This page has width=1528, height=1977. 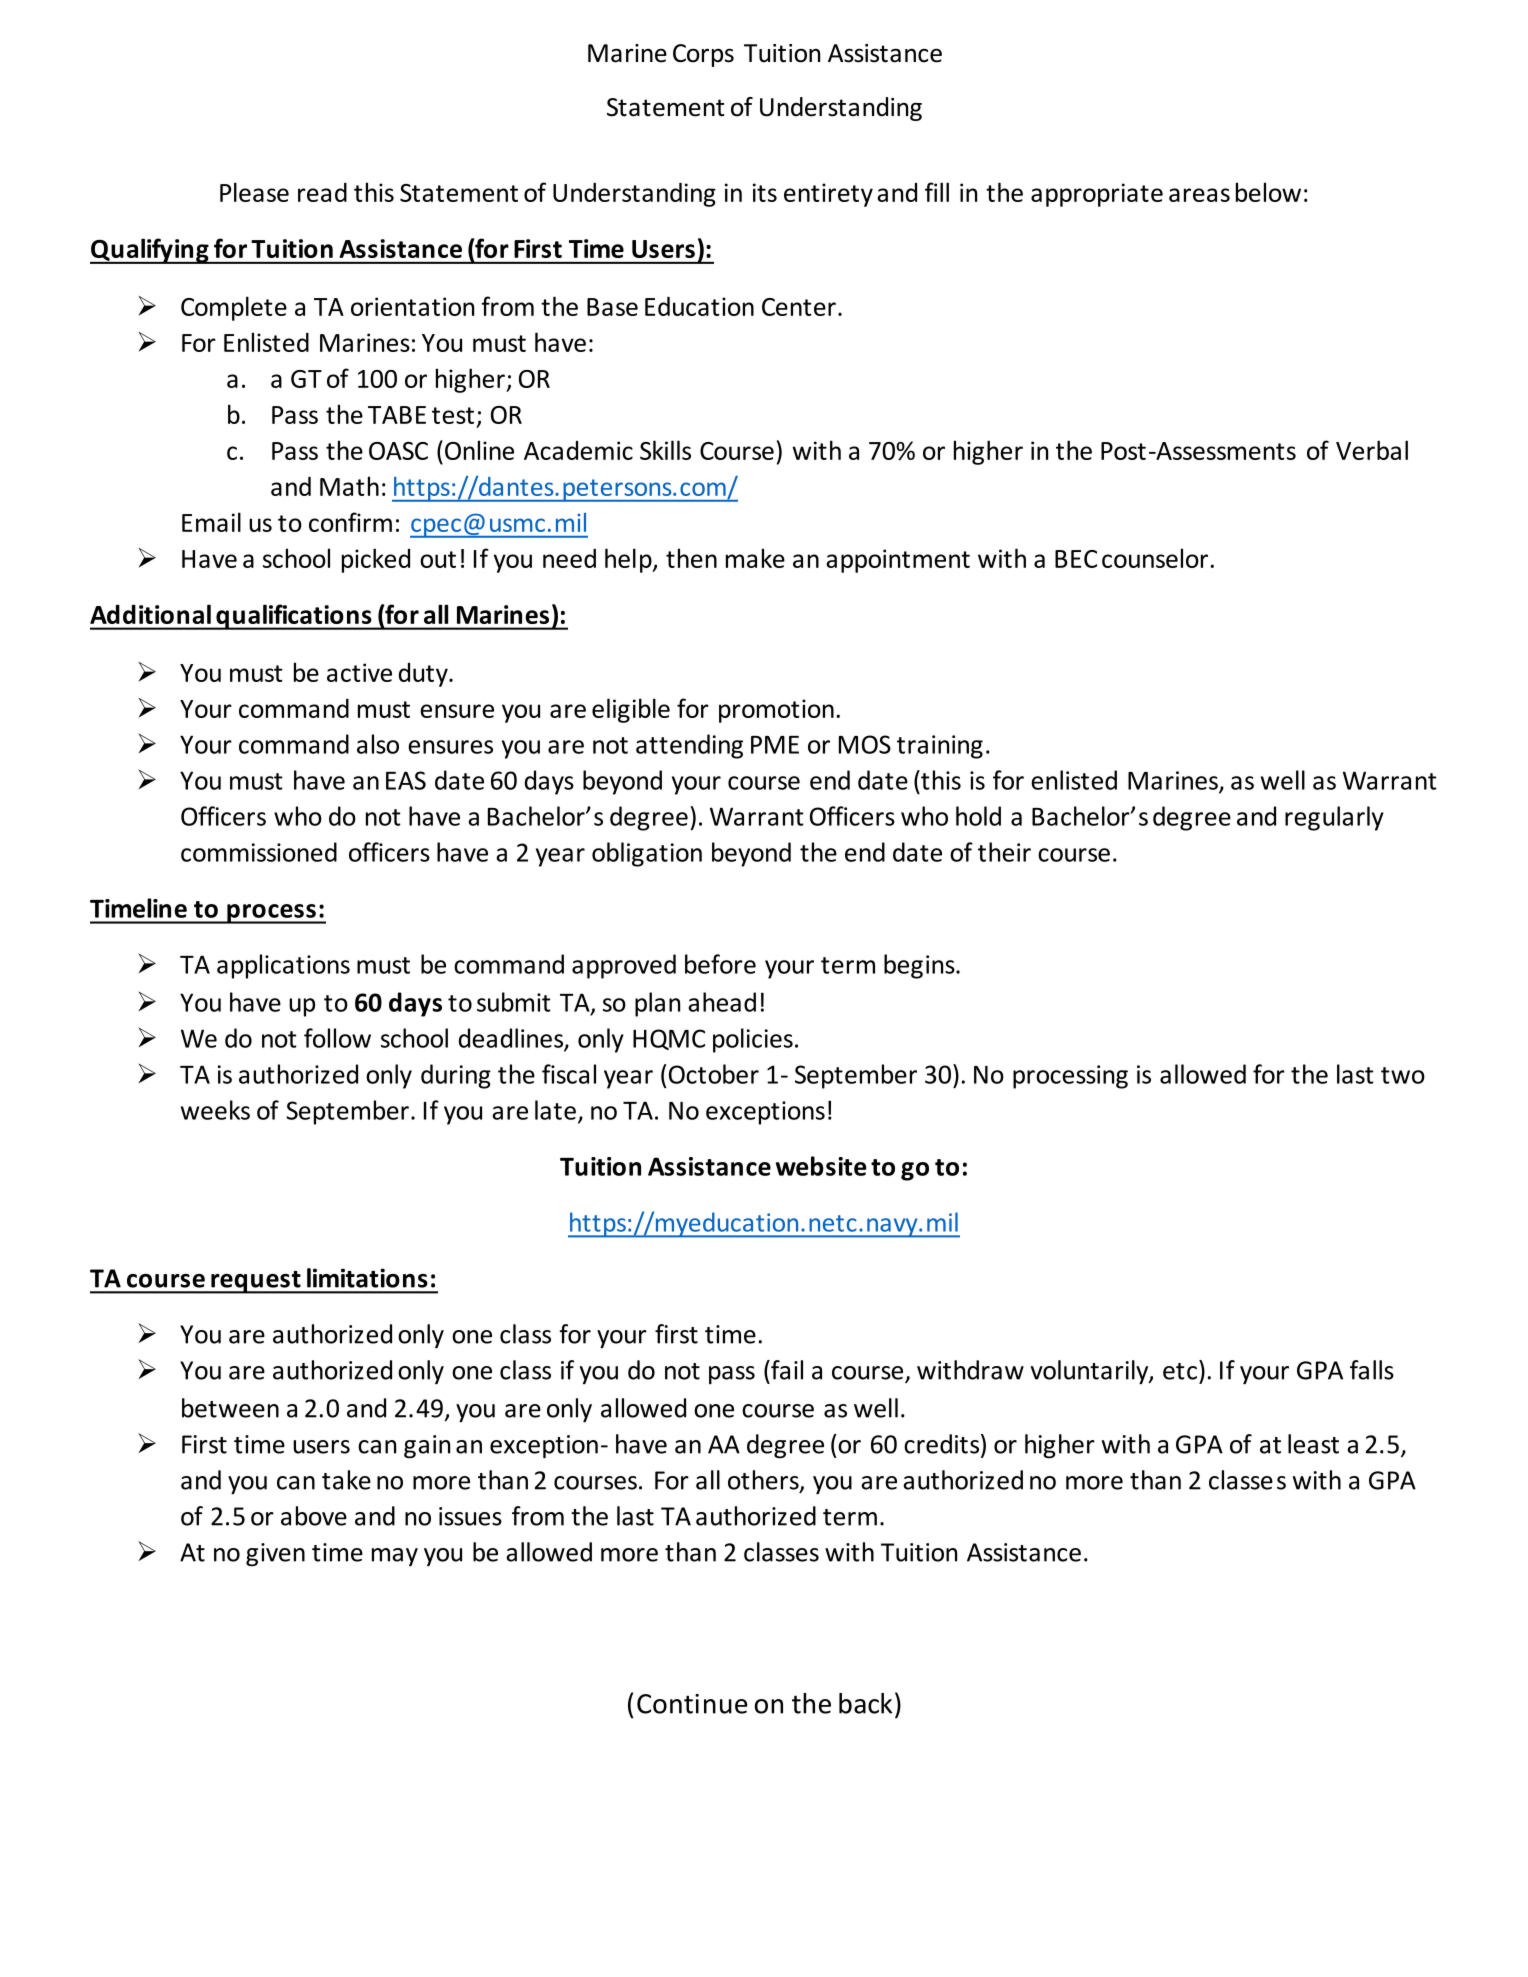 I want to click on least, so click(x=1313, y=1444).
